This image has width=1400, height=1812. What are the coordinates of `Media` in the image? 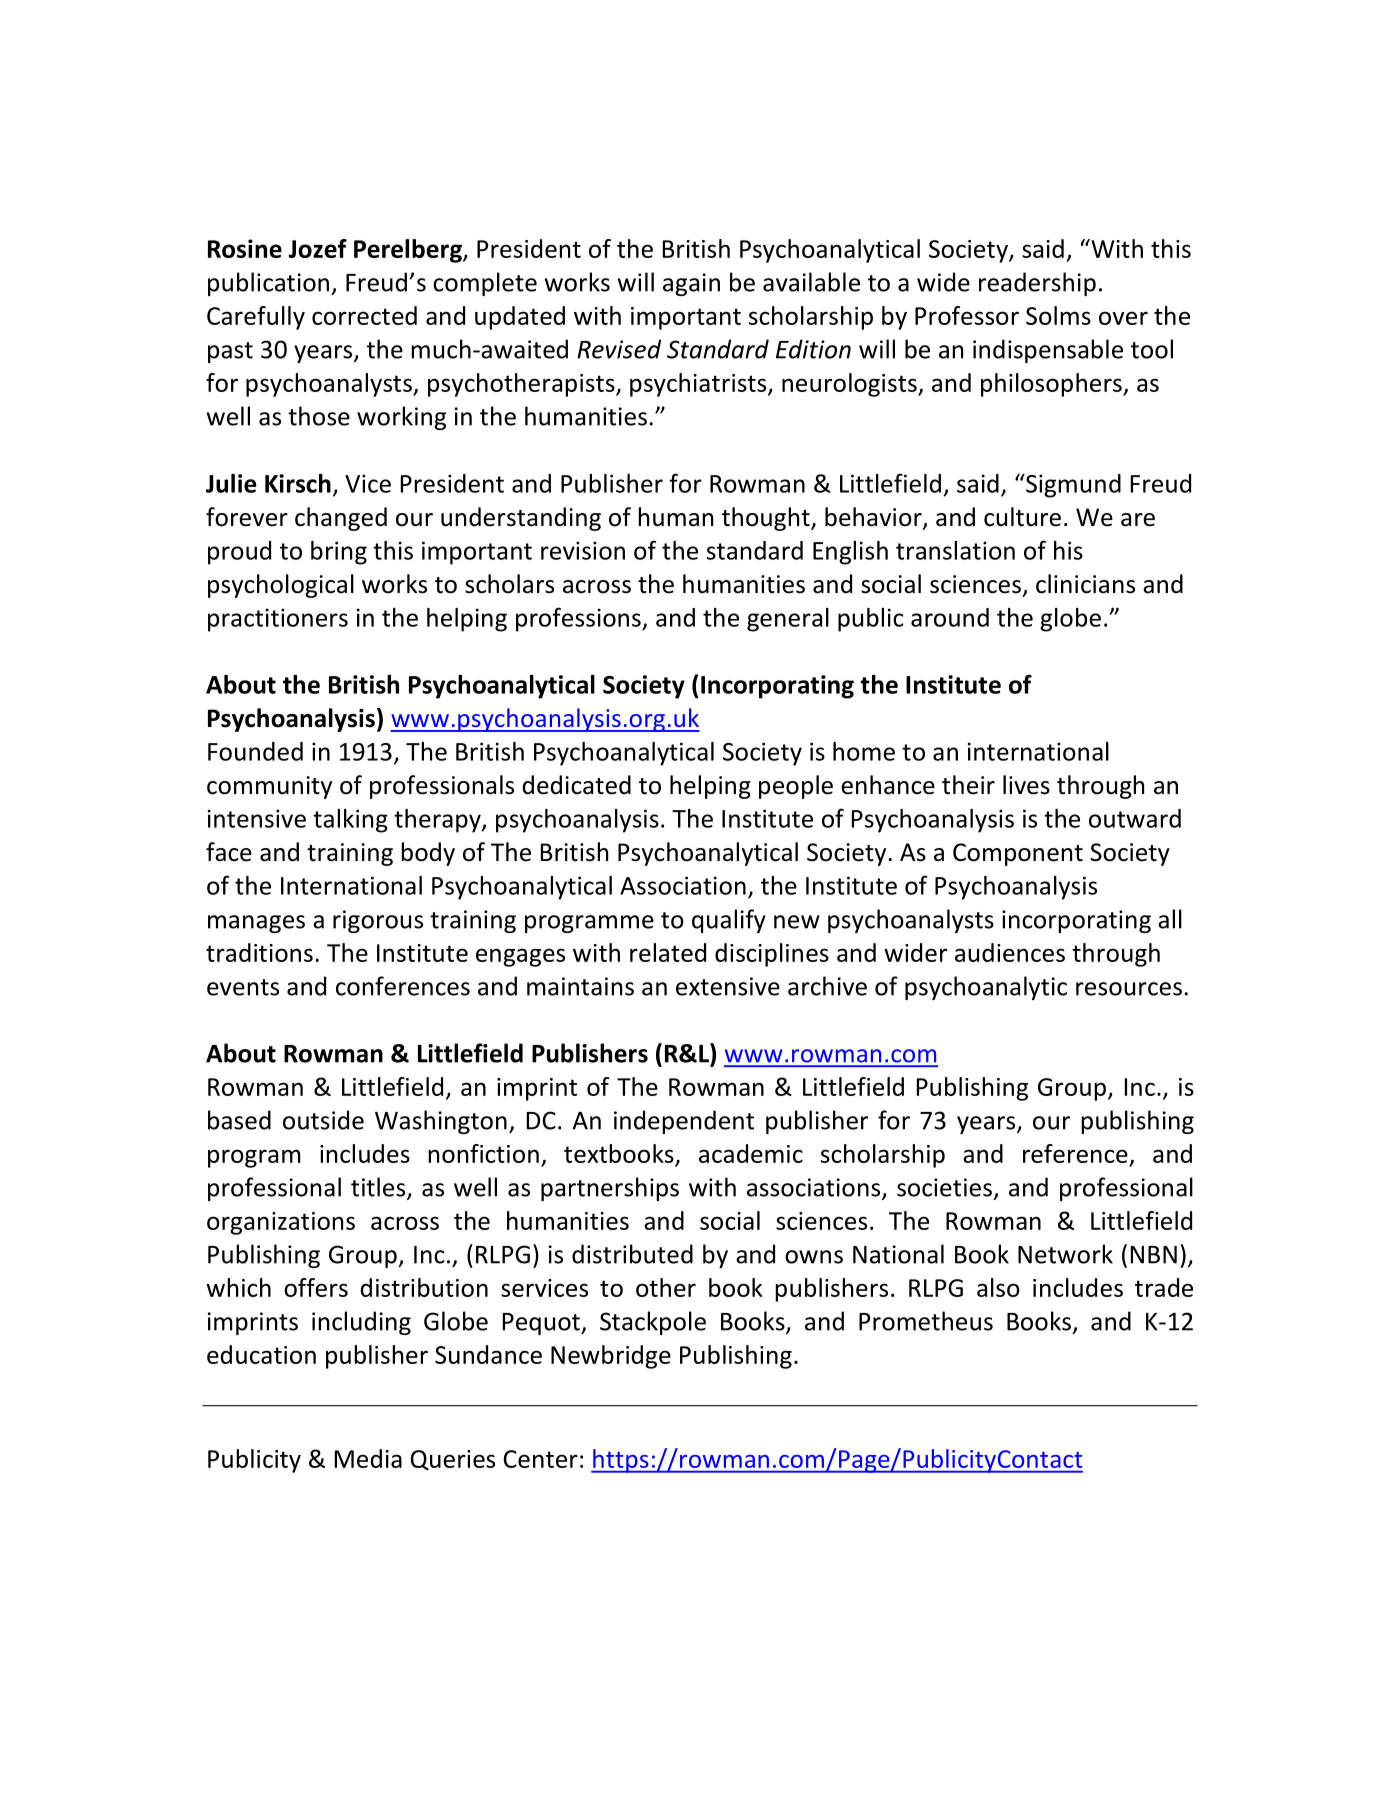 It's located at (368, 1458).
